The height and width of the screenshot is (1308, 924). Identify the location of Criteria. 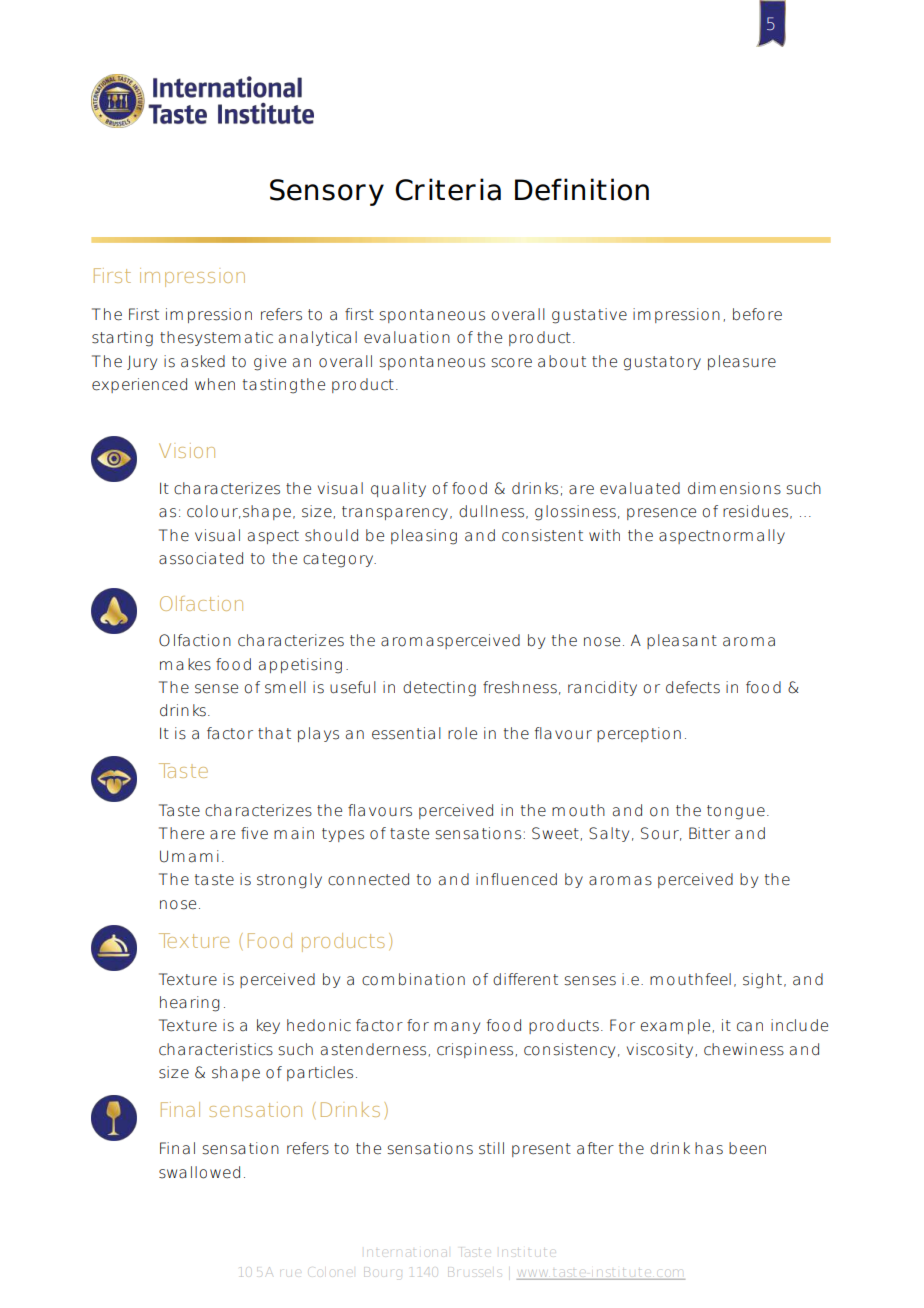
(448, 189).
